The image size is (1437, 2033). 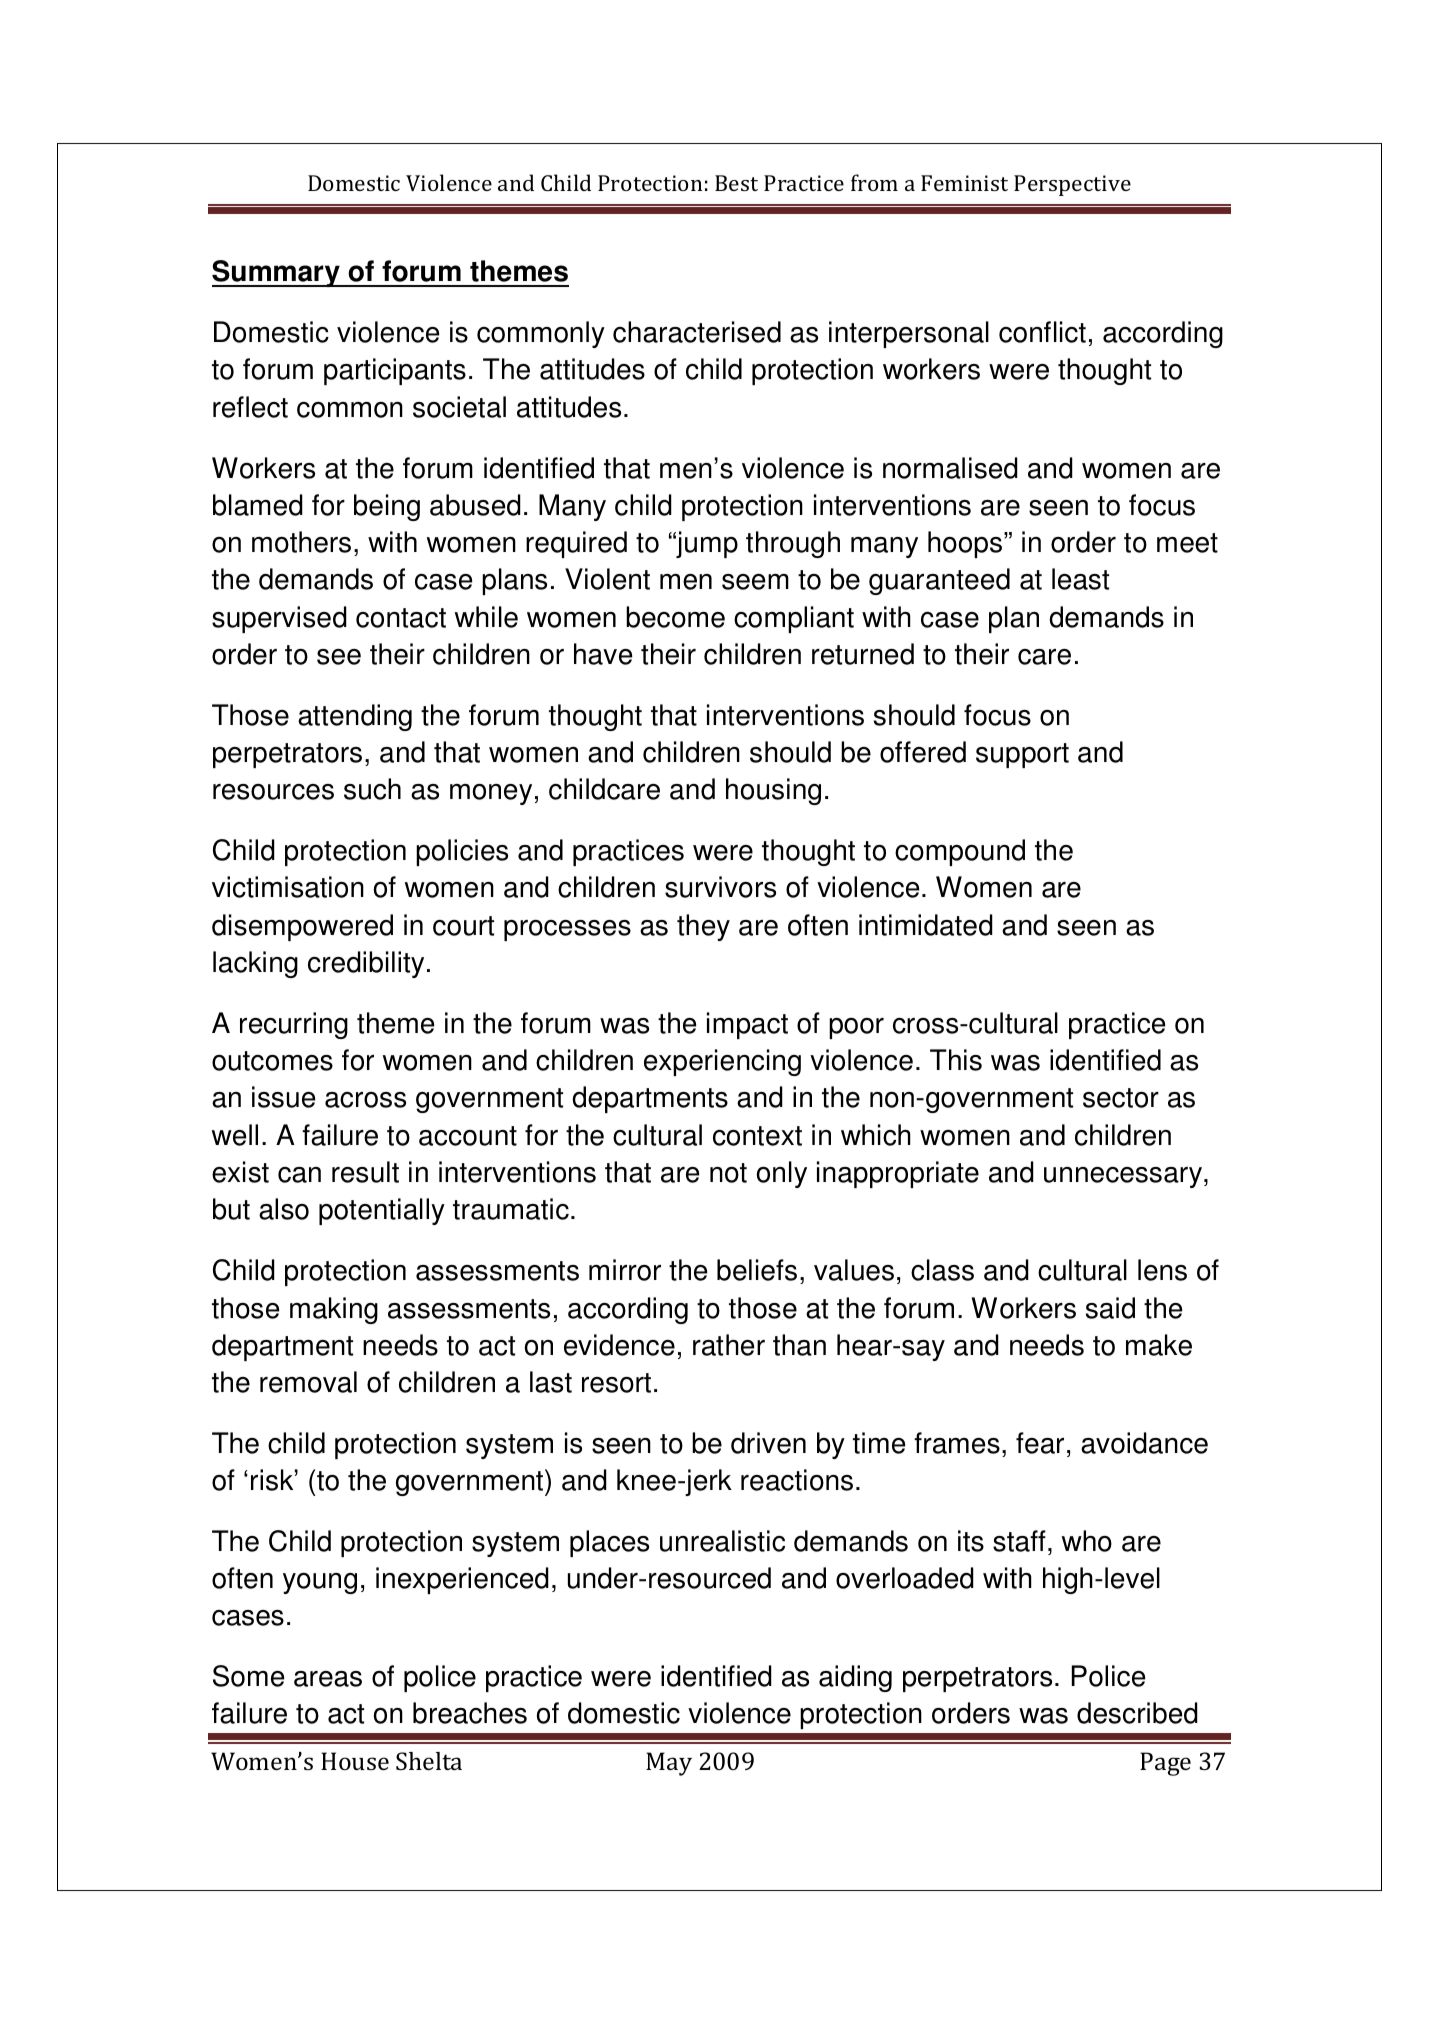 What do you see at coordinates (328, 1679) in the page?
I see `areas` at bounding box center [328, 1679].
